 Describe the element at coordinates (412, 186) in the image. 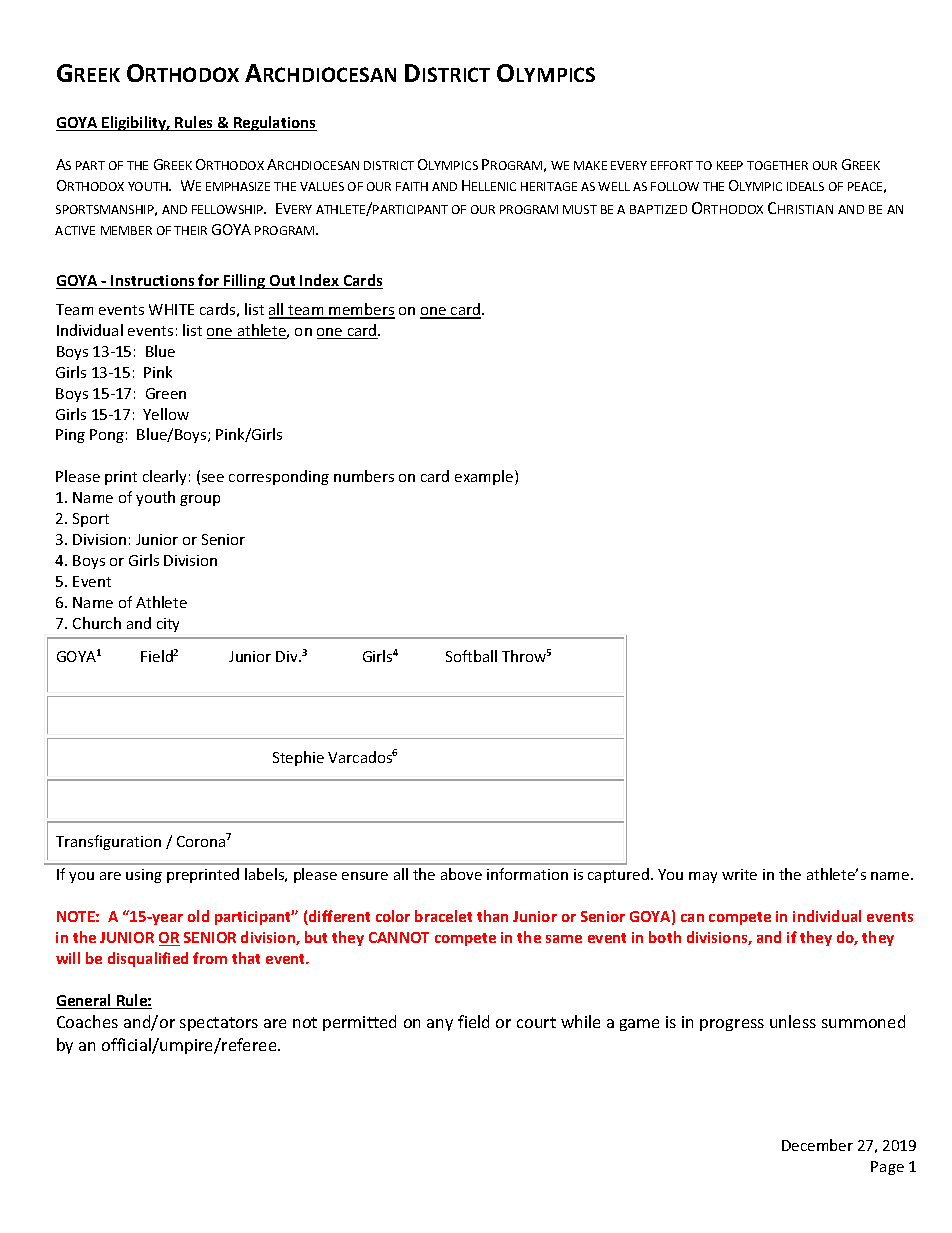

I see `FAITH` at that location.
